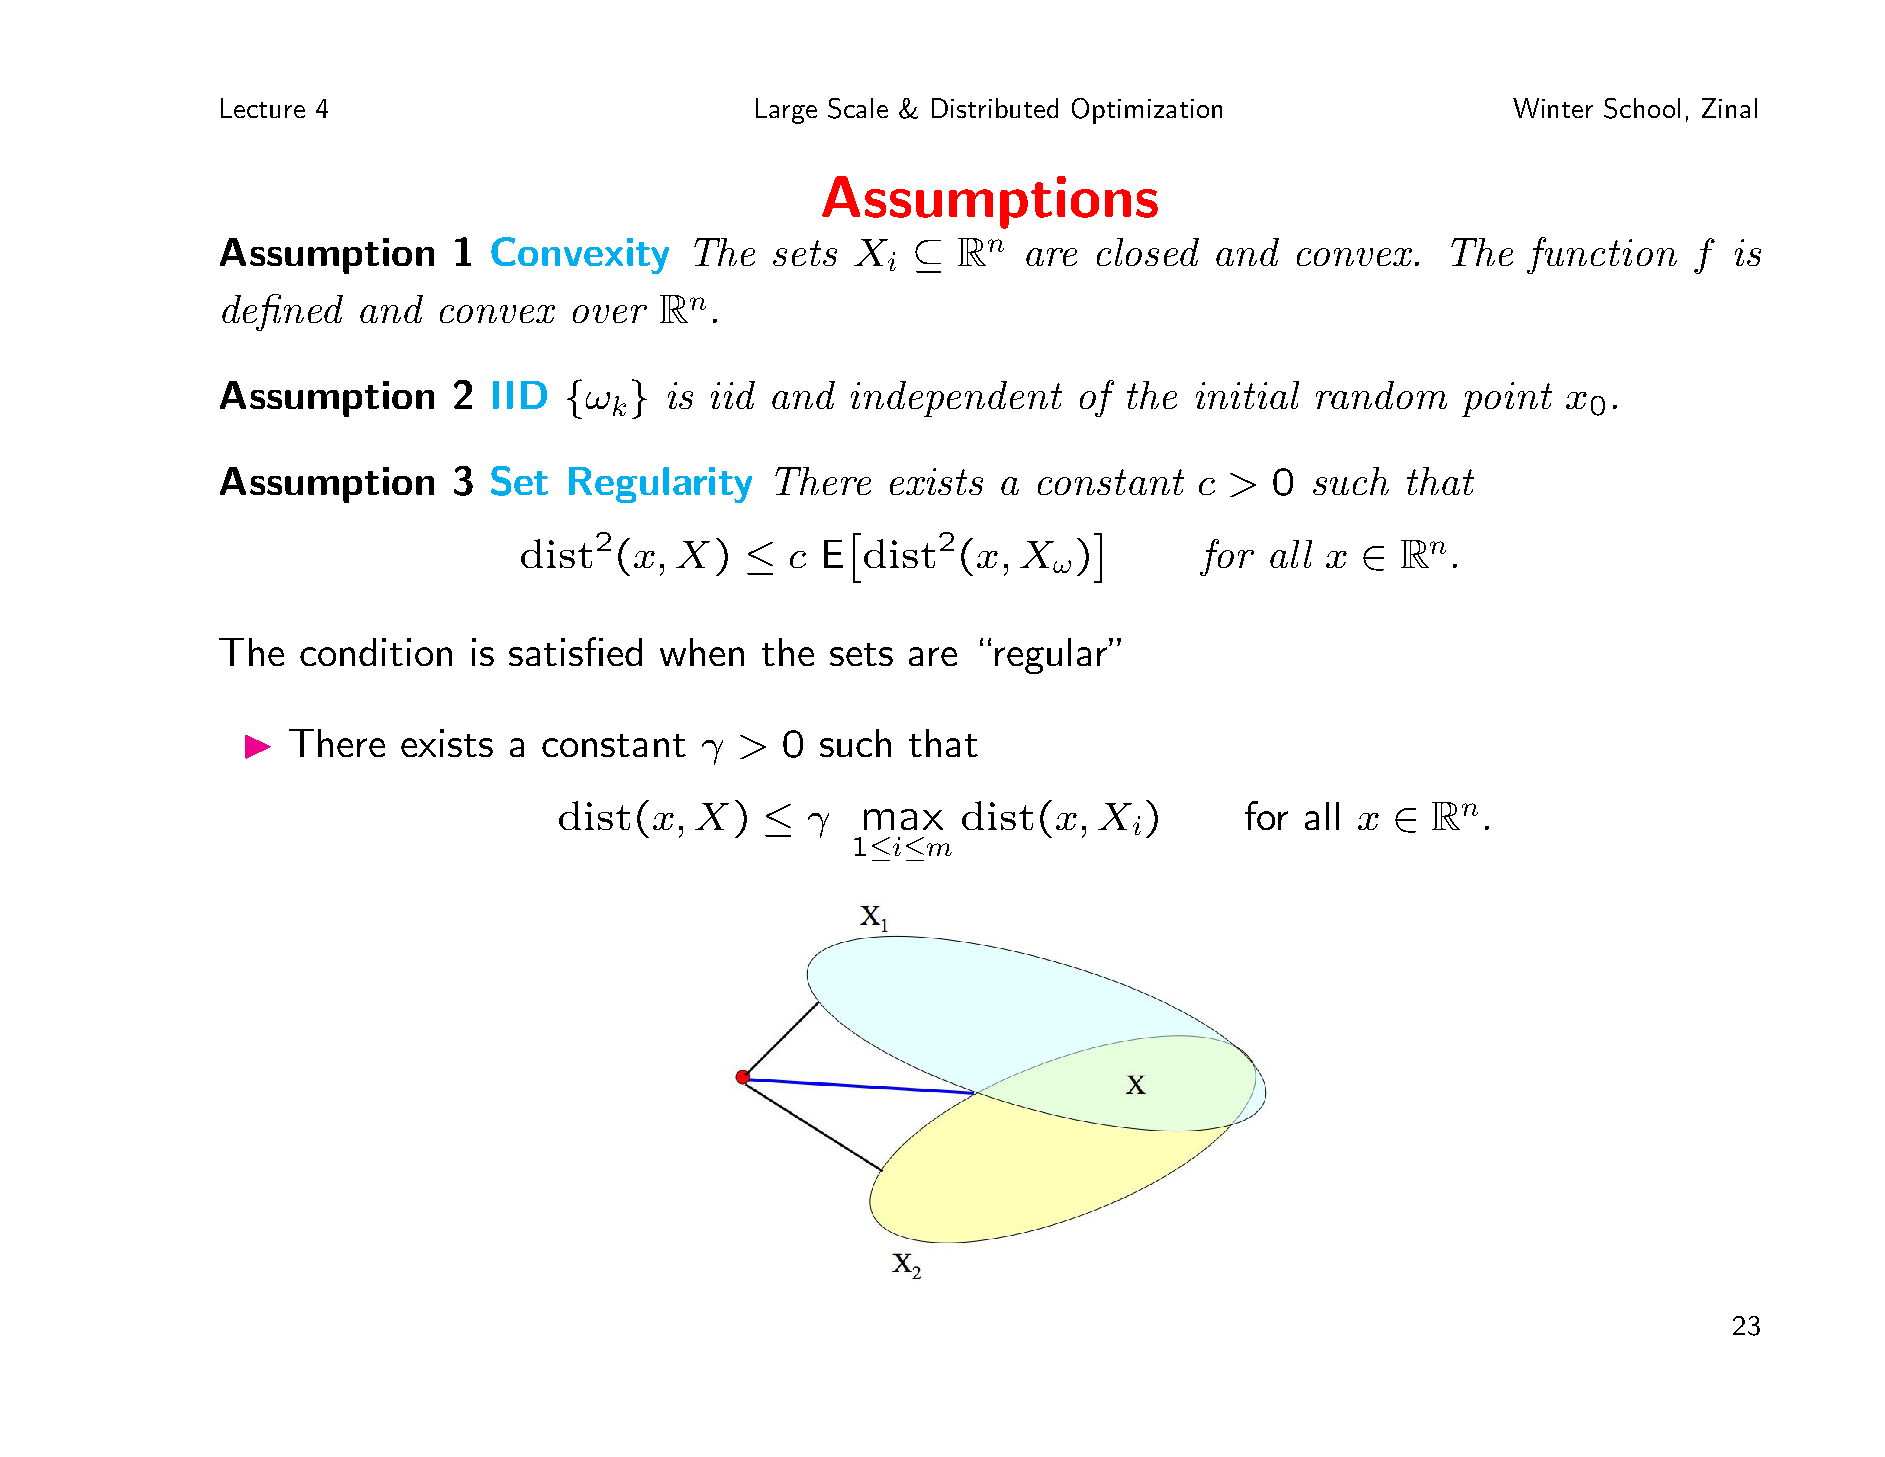 Image resolution: width=1885 pixels, height=1457 pixels. What do you see at coordinates (903, 819) in the document?
I see `max` at bounding box center [903, 819].
